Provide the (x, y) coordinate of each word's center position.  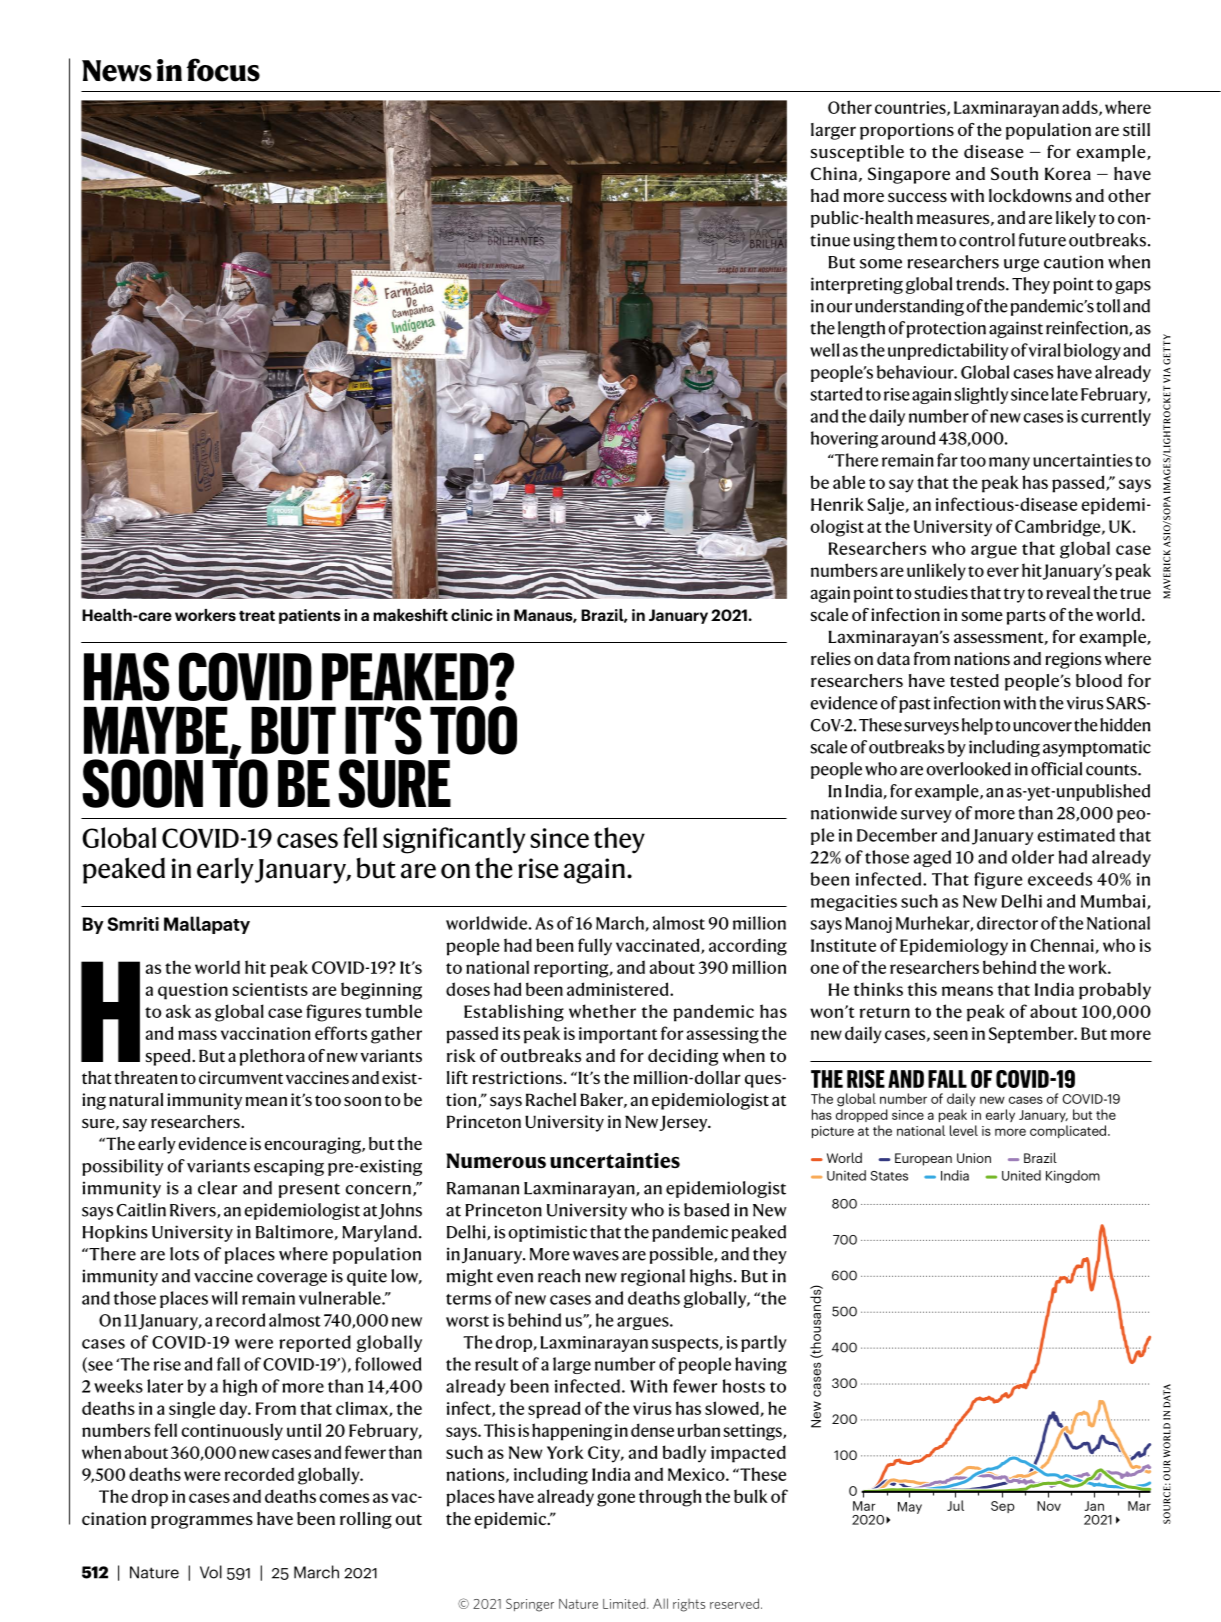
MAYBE (156, 730)
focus (223, 70)
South (1014, 173)
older (1033, 857)
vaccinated (659, 946)
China (834, 173)
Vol (211, 1572)
